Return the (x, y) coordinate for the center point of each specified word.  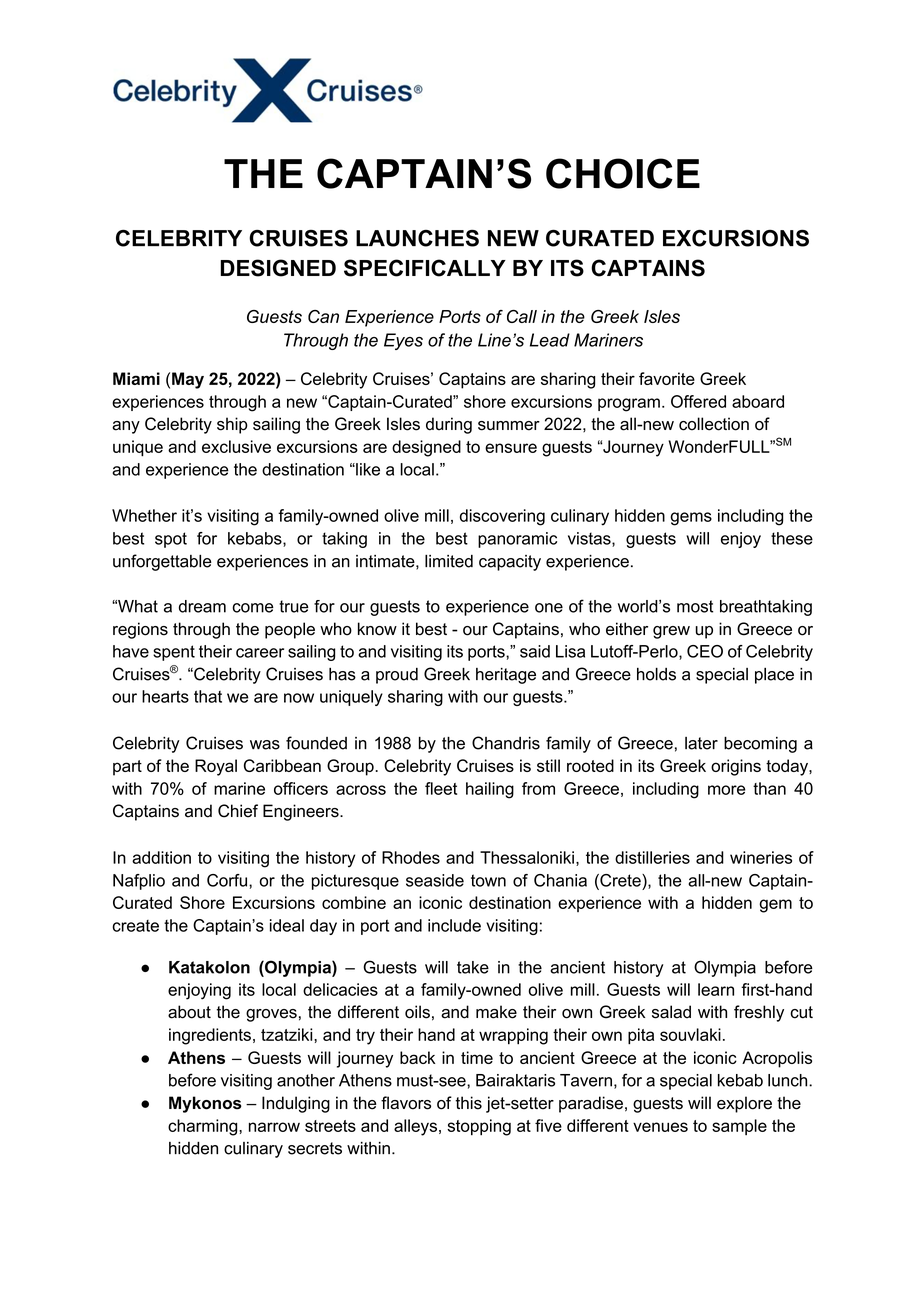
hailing (490, 790)
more (727, 790)
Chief (238, 811)
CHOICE (623, 173)
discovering (502, 517)
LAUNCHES (417, 238)
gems (691, 519)
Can (323, 316)
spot (171, 540)
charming (204, 1127)
